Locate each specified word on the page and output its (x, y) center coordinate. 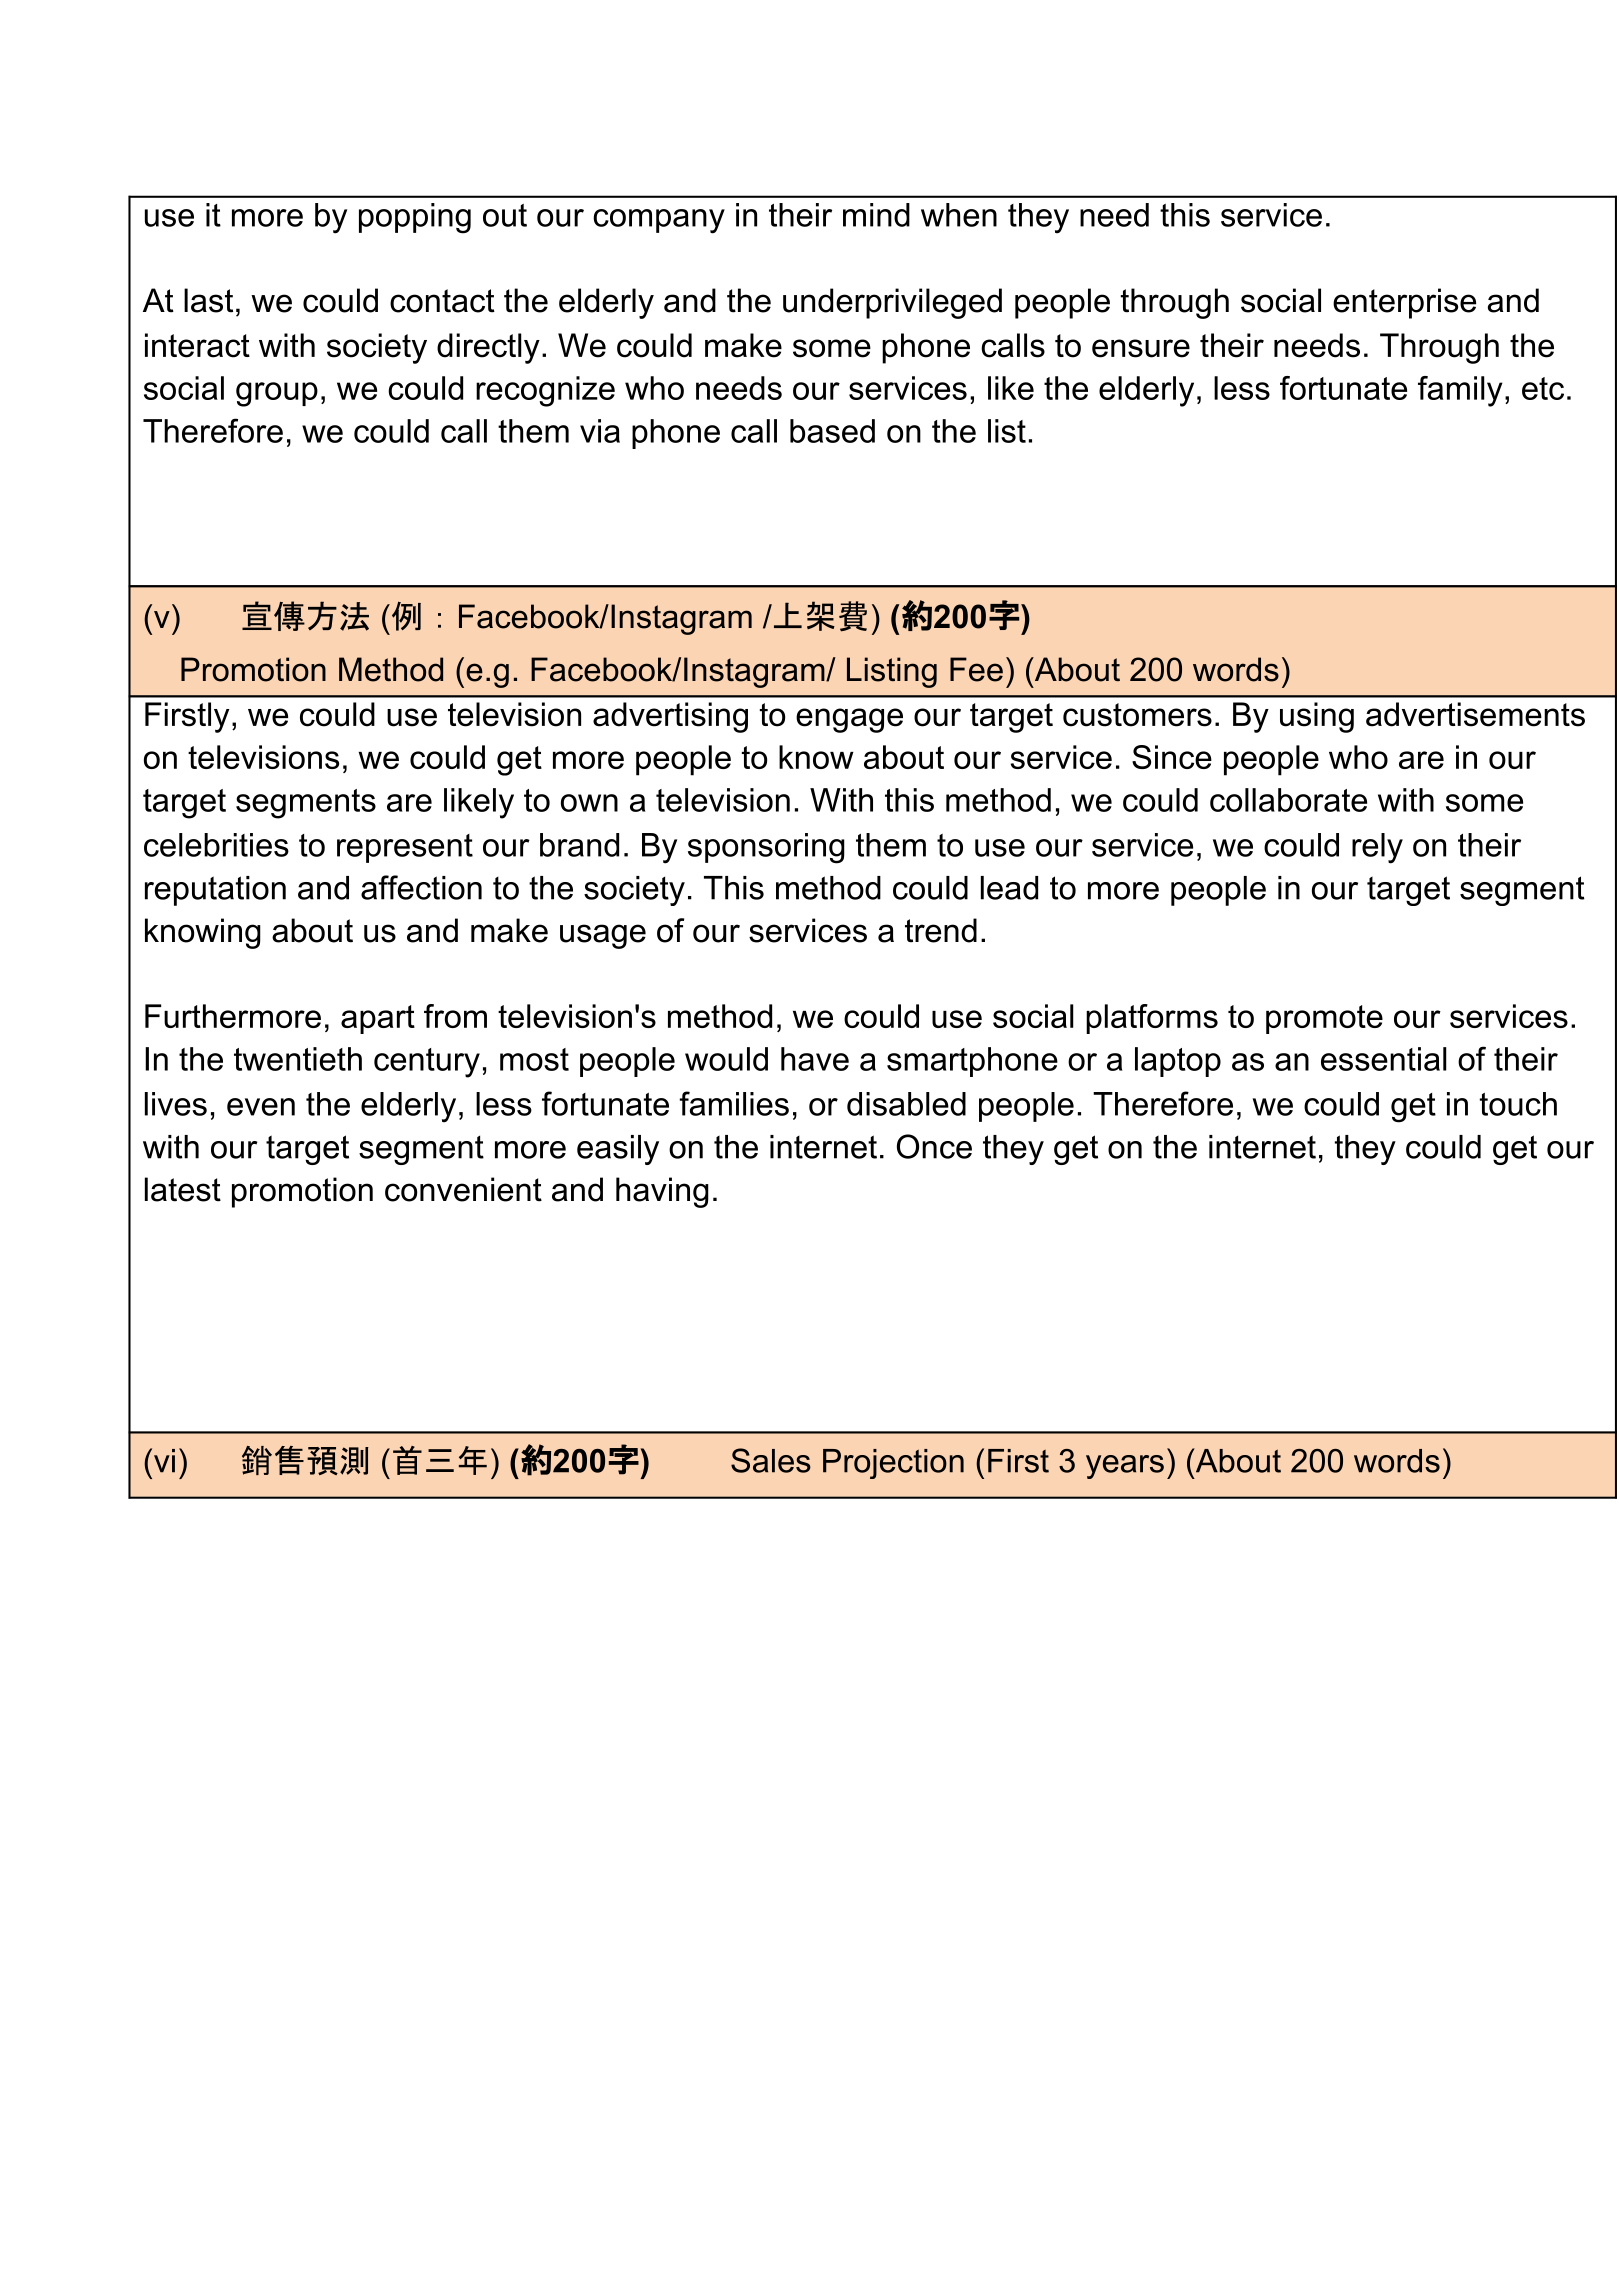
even (261, 1107)
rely (1377, 848)
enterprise (1404, 303)
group (277, 394)
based (832, 431)
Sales (771, 1460)
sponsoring (766, 848)
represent (405, 848)
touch (1518, 1104)
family (1460, 391)
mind (876, 215)
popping (415, 218)
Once (934, 1146)
